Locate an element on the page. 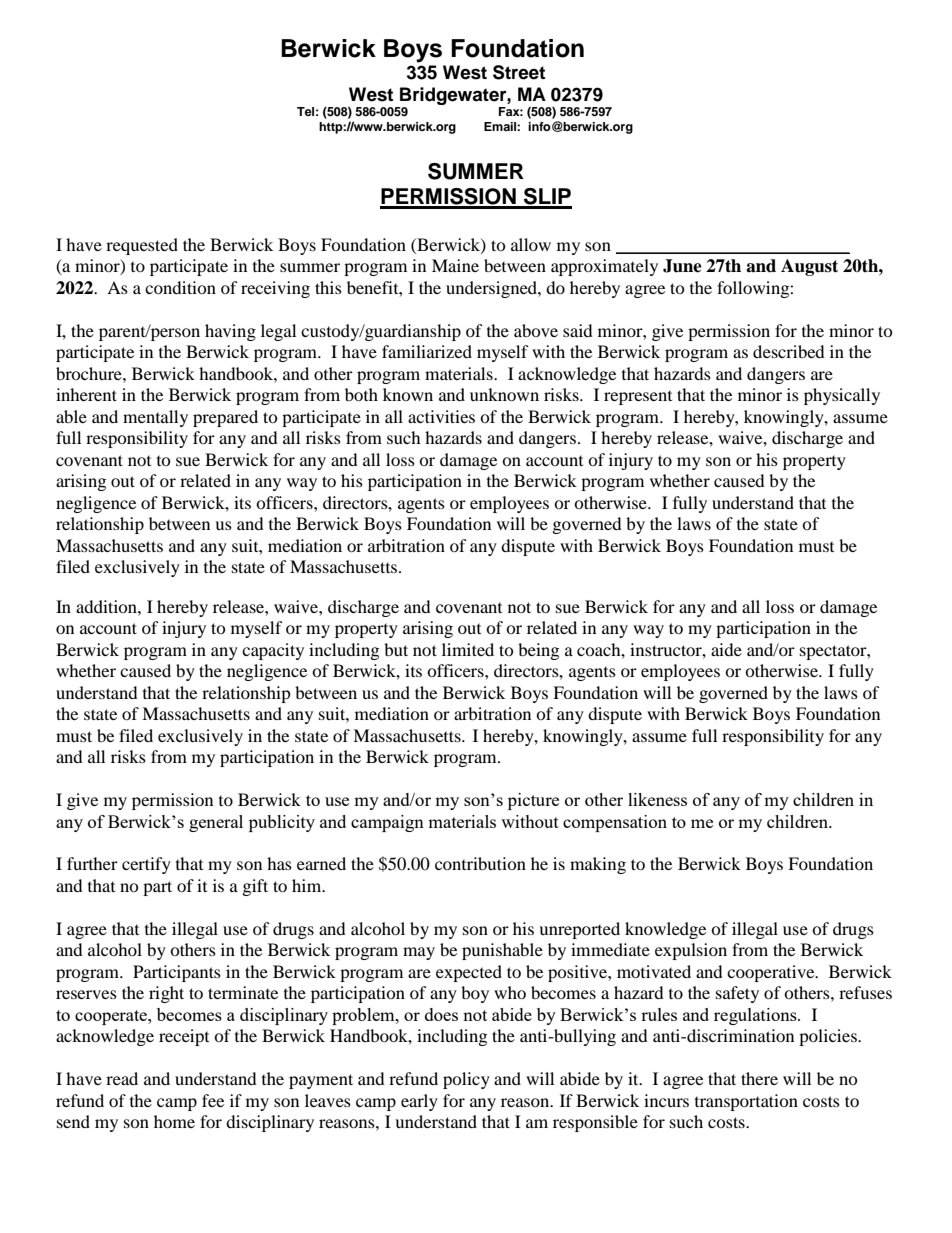 The height and width of the image is (1233, 952). activities is located at coordinates (441, 416).
